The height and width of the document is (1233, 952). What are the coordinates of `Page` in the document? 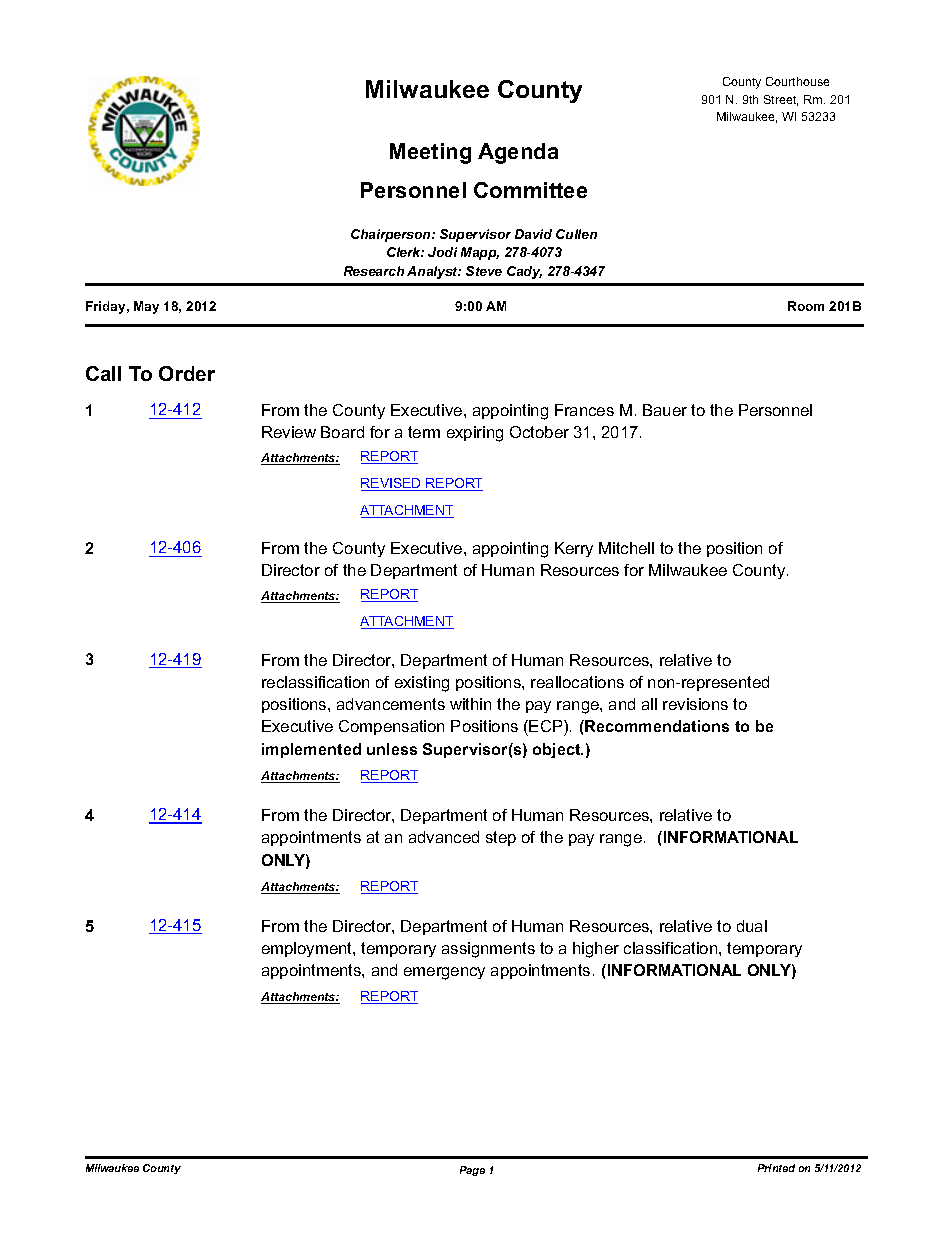 It's located at (472, 1171).
